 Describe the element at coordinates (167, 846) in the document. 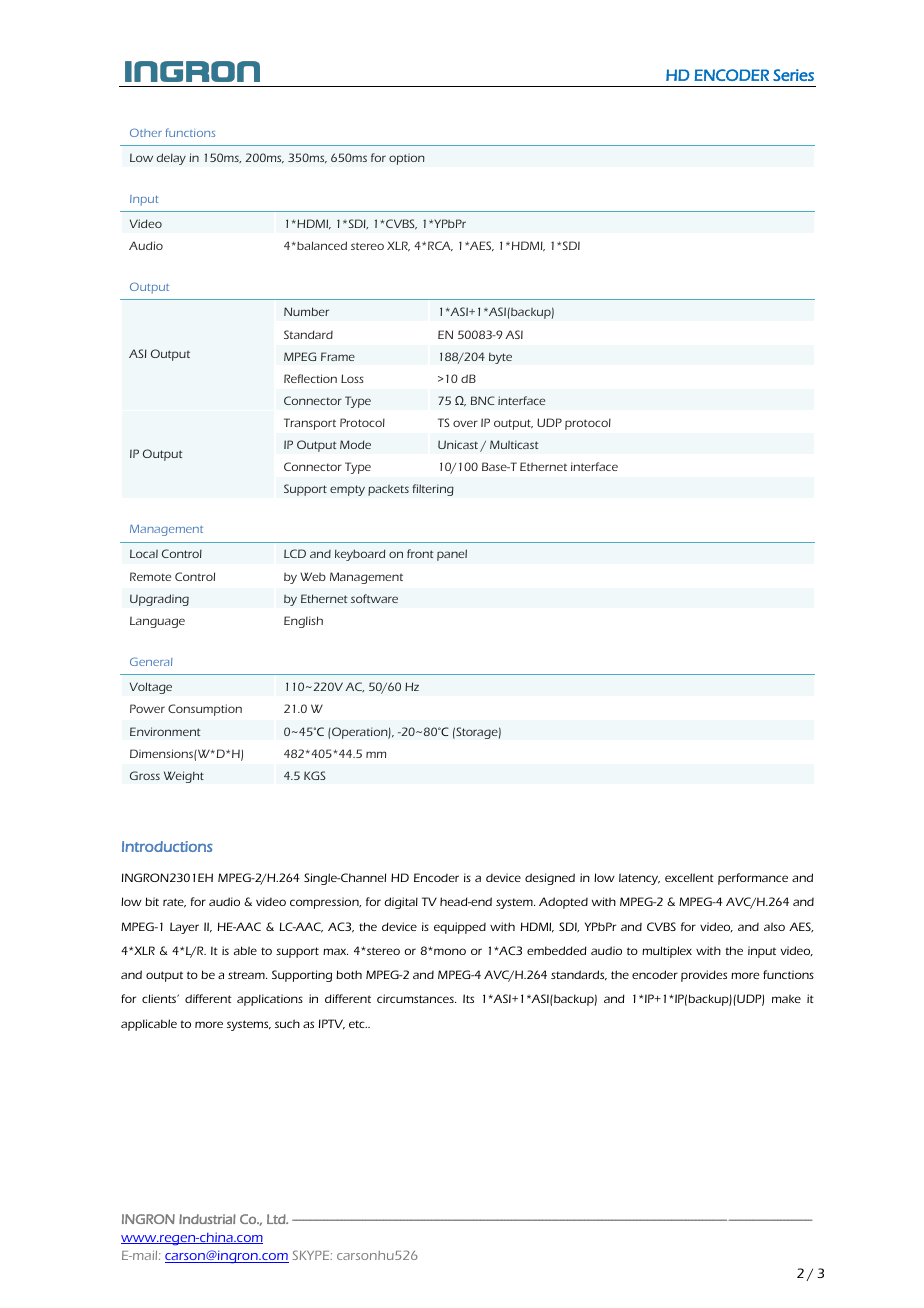

I see `Introductions` at that location.
